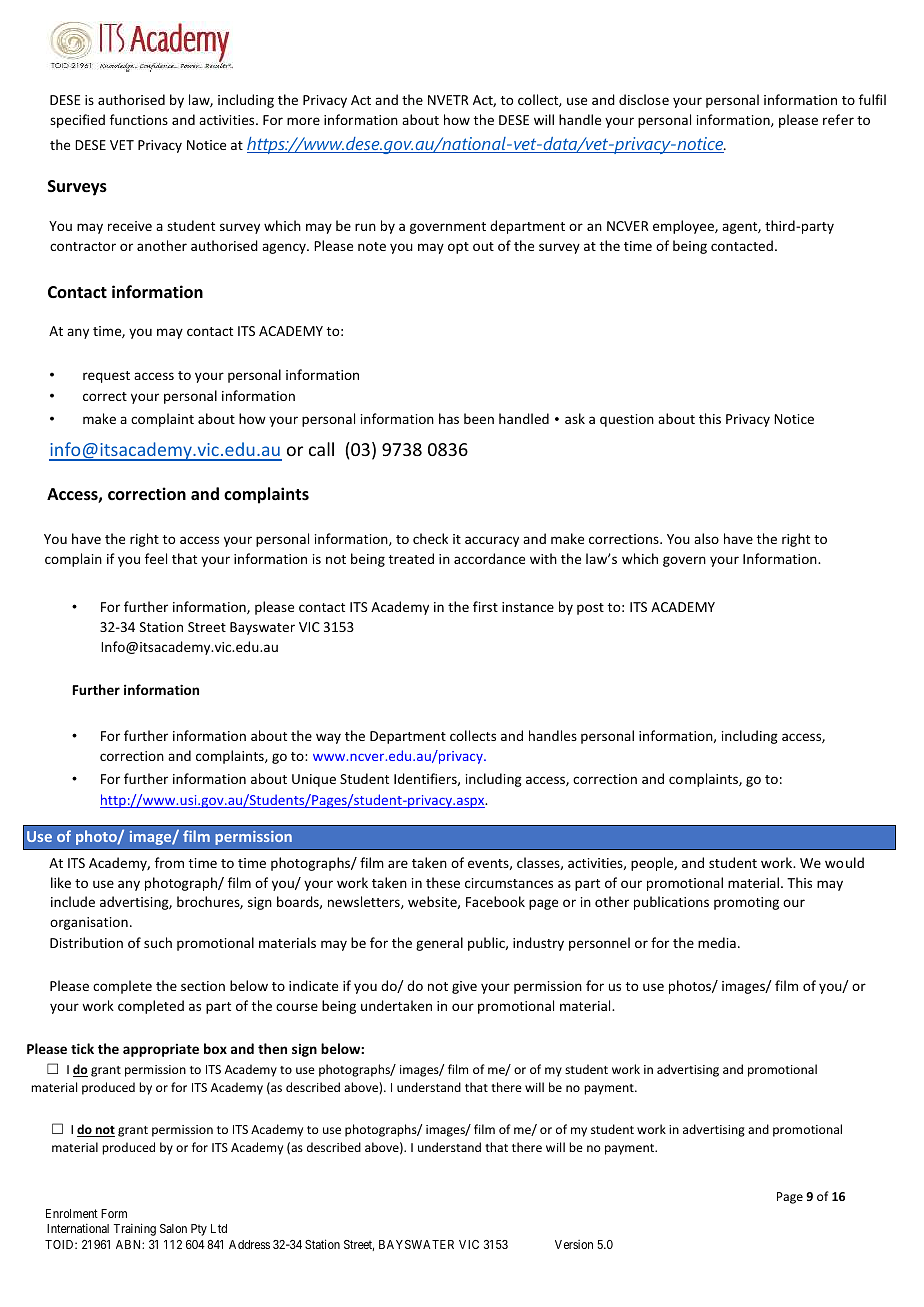 The width and height of the screenshot is (924, 1307). I want to click on such, so click(158, 942).
